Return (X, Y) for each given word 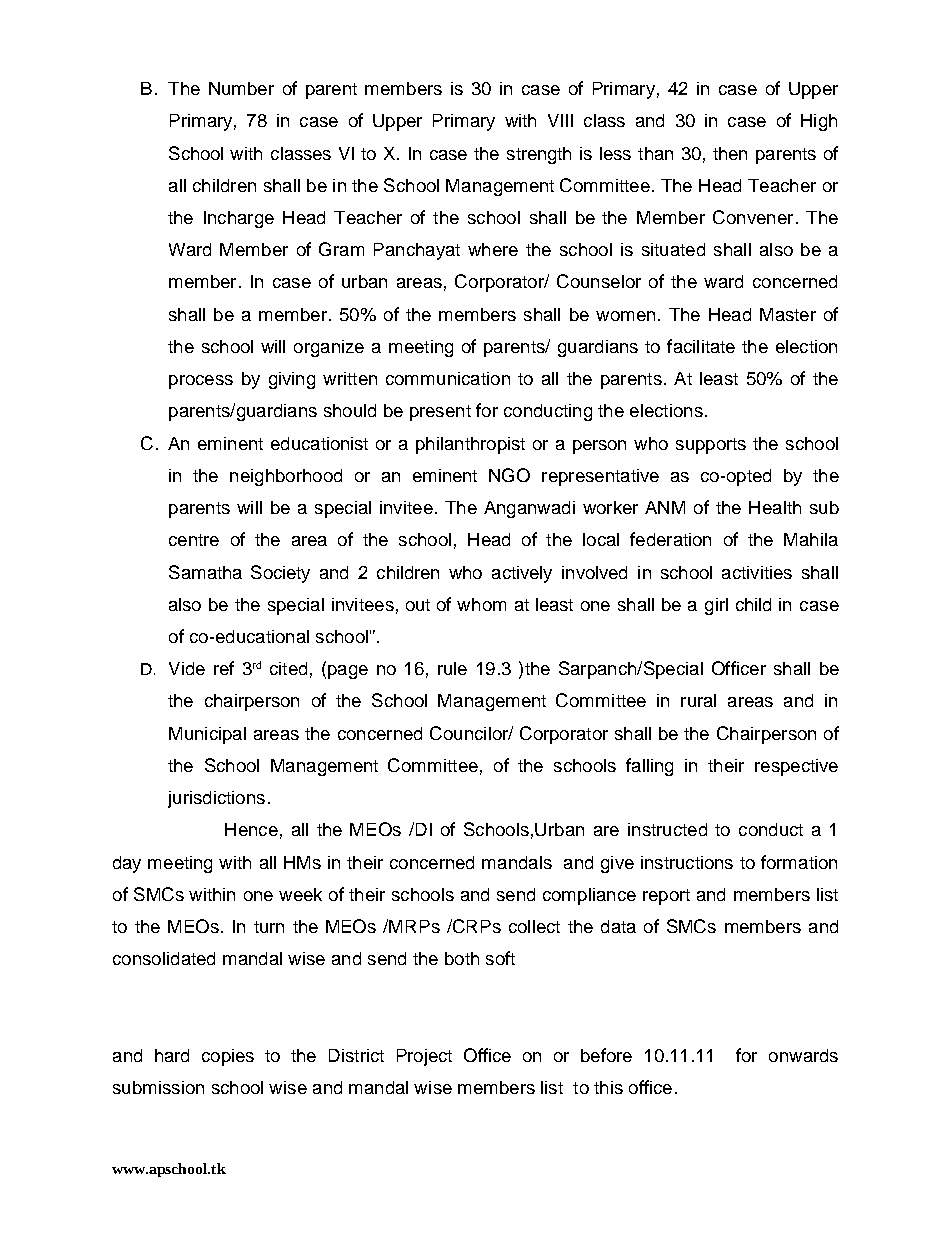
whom (481, 604)
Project (424, 1057)
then (730, 153)
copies (228, 1057)
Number (241, 88)
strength (539, 155)
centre (194, 540)
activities (757, 572)
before (606, 1055)
